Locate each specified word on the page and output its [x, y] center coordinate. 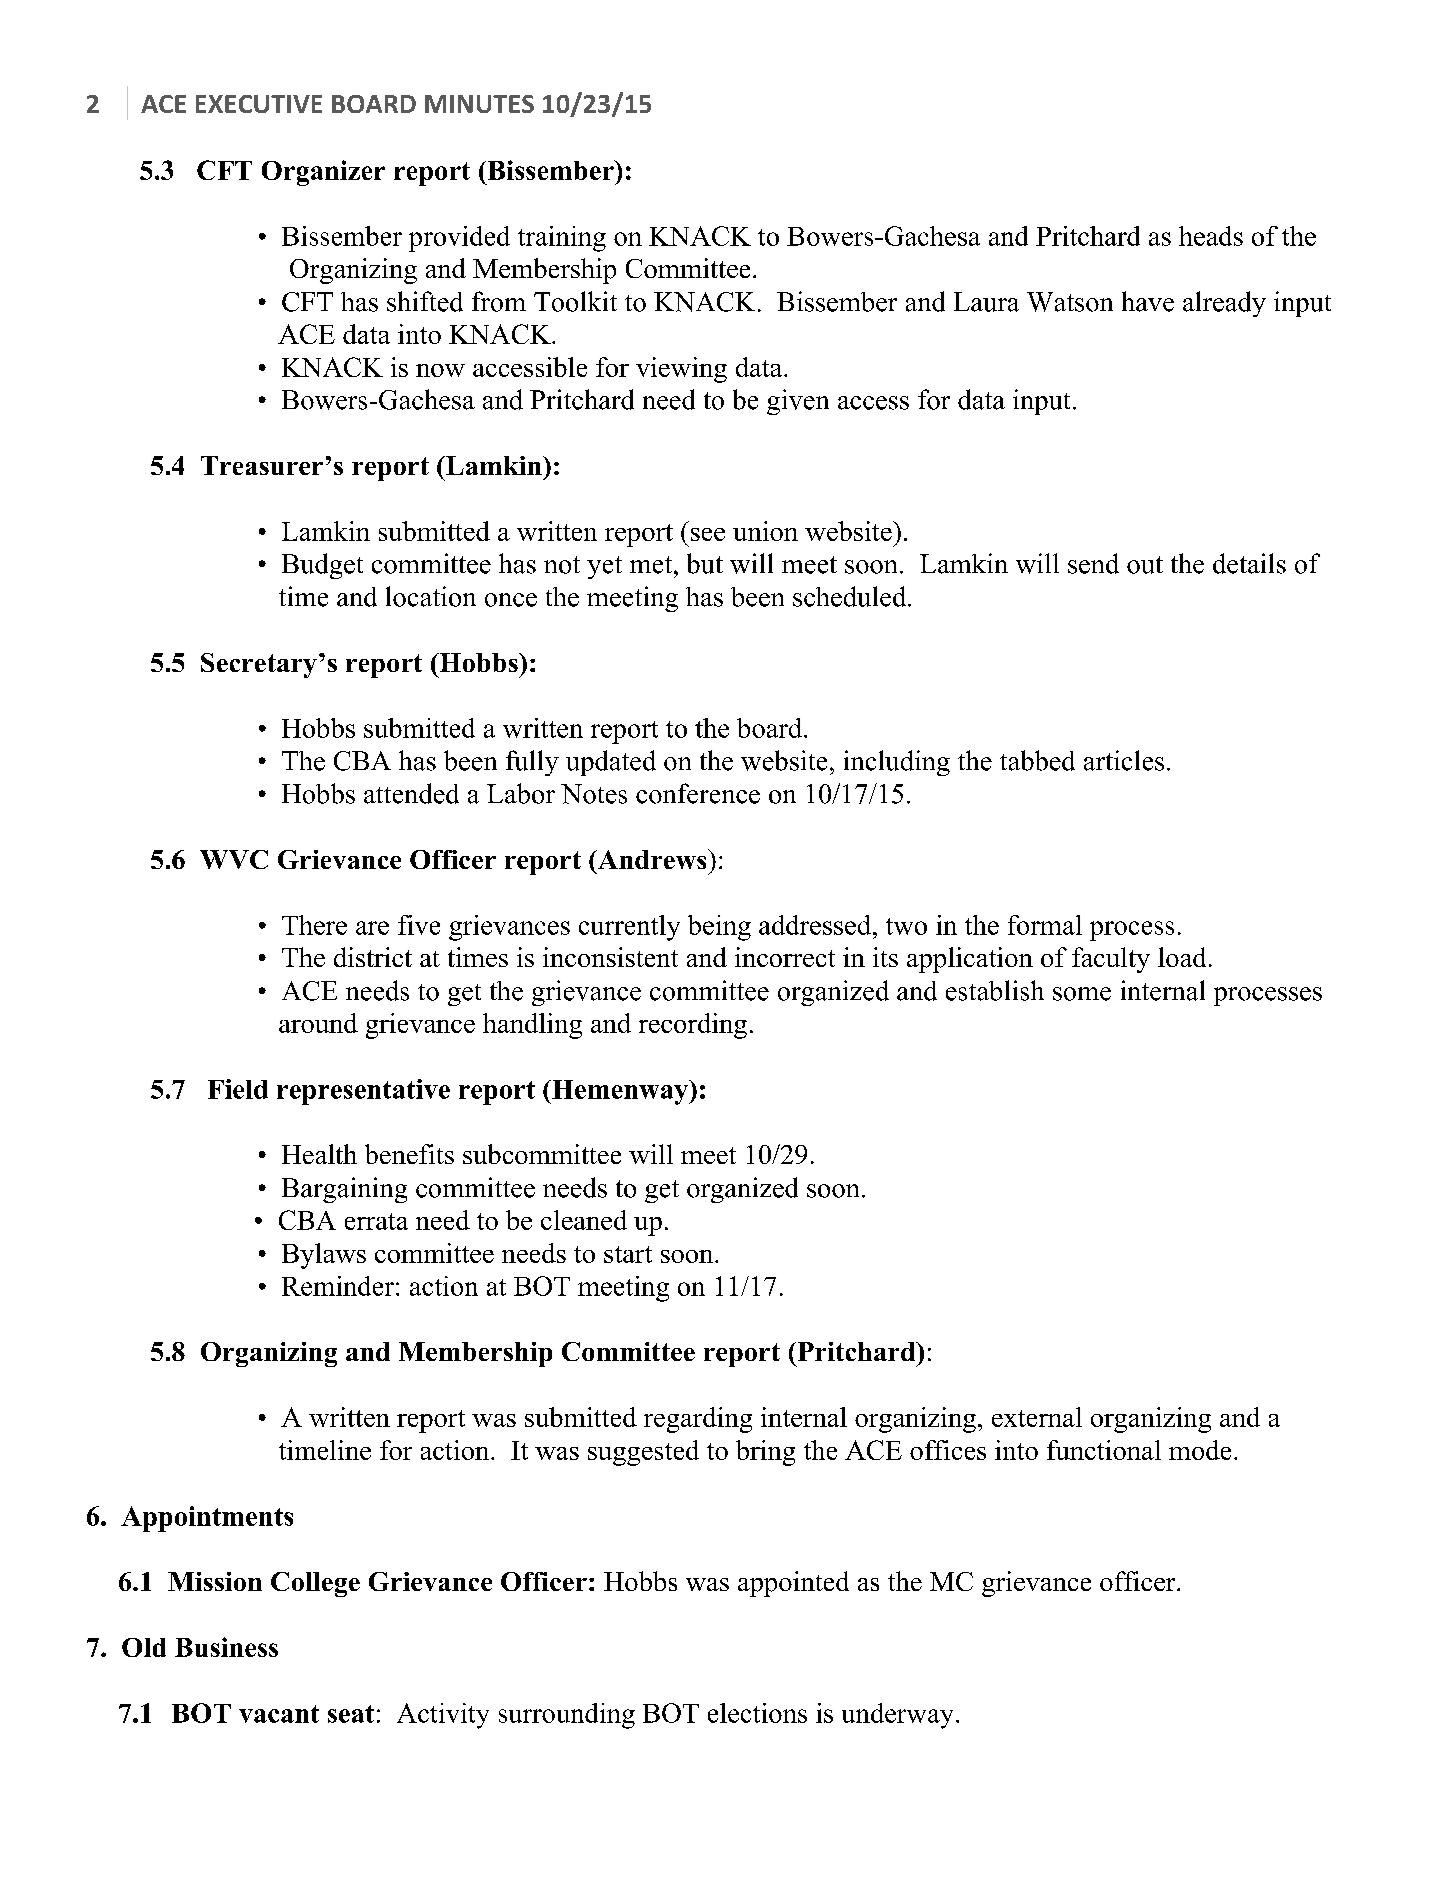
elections [757, 1713]
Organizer [323, 173]
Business [226, 1647]
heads [1211, 236]
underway [897, 1716]
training [562, 239]
